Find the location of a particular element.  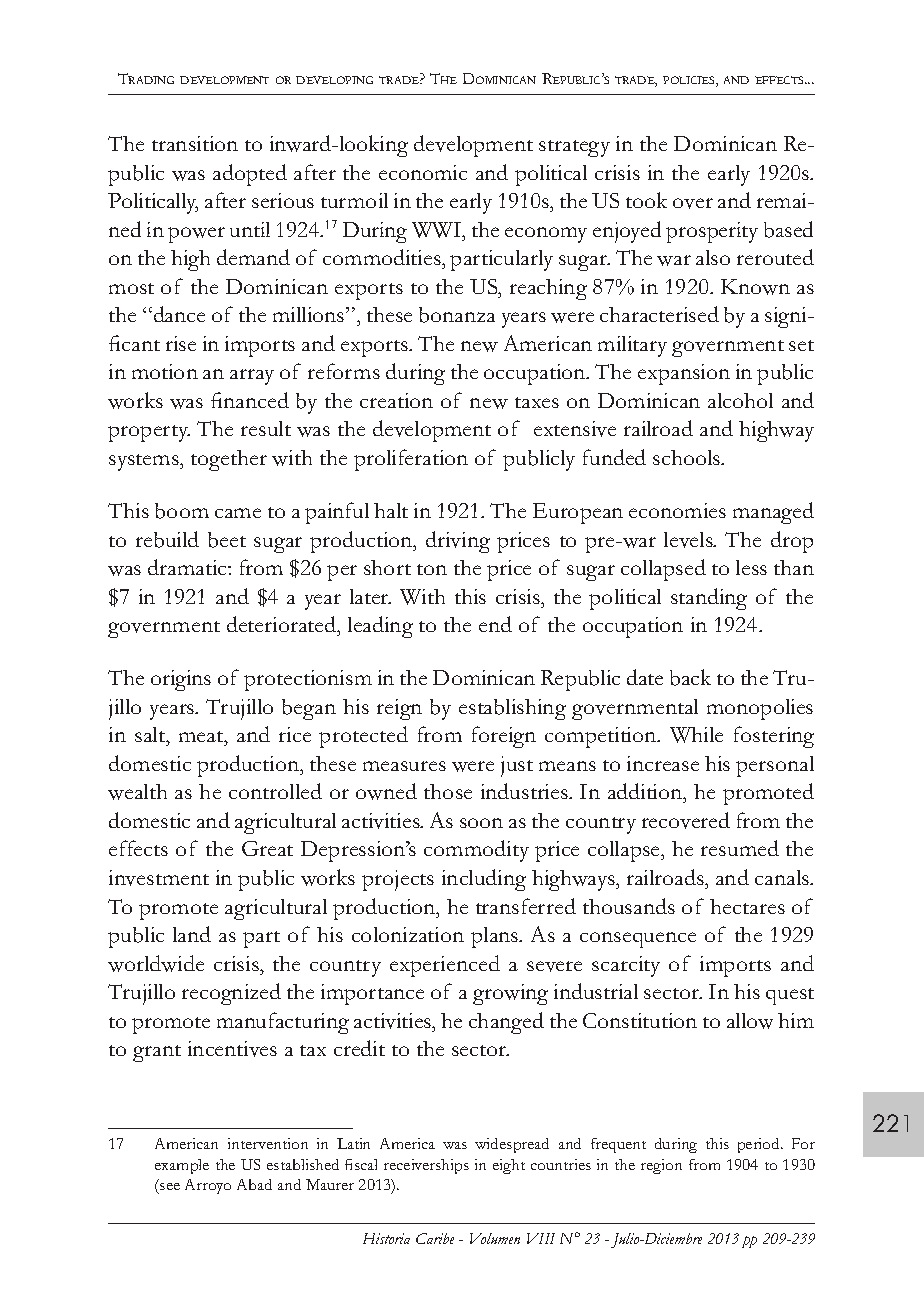

alcohol is located at coordinates (740, 400).
